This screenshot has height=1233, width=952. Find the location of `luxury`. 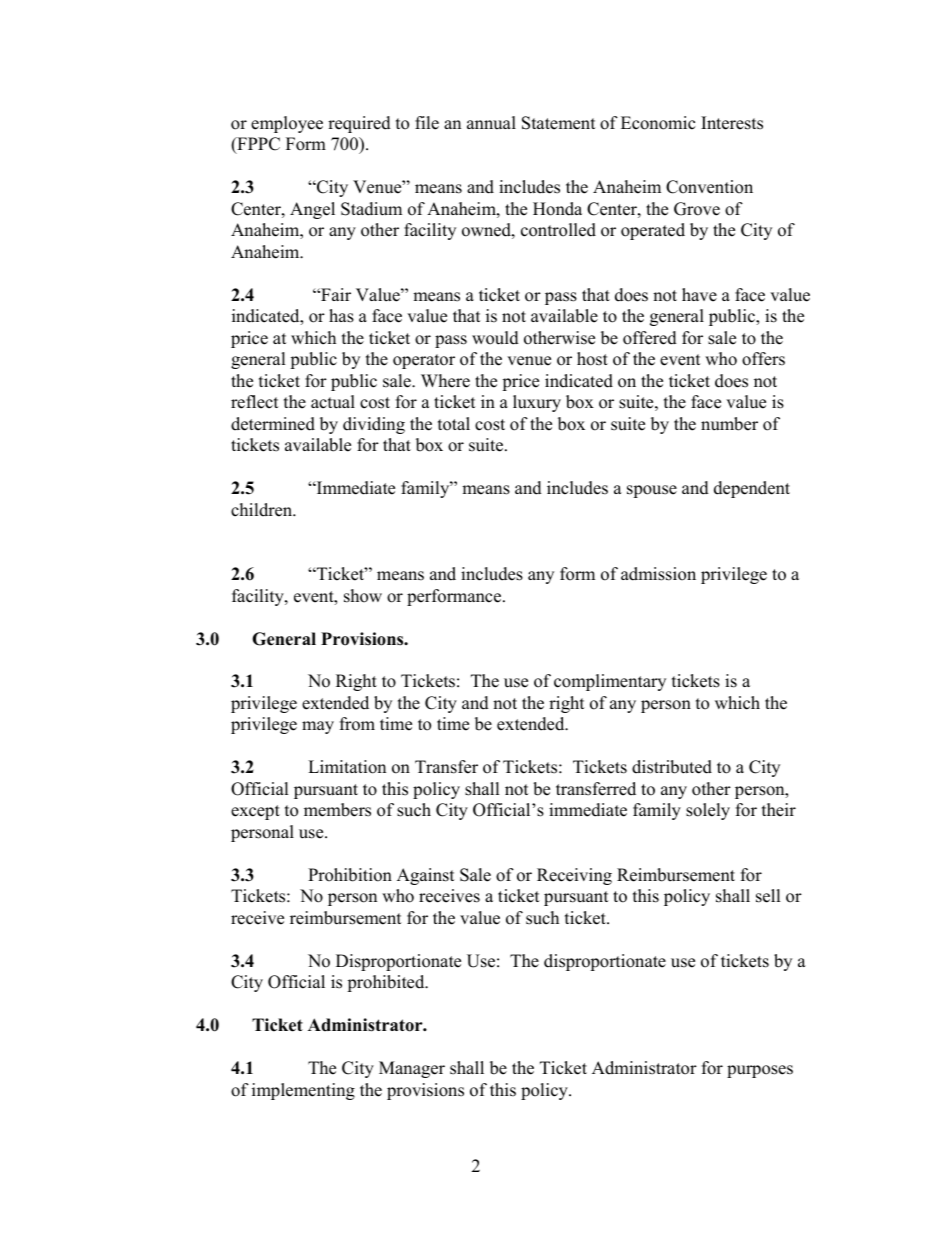

luxury is located at coordinates (537, 403).
